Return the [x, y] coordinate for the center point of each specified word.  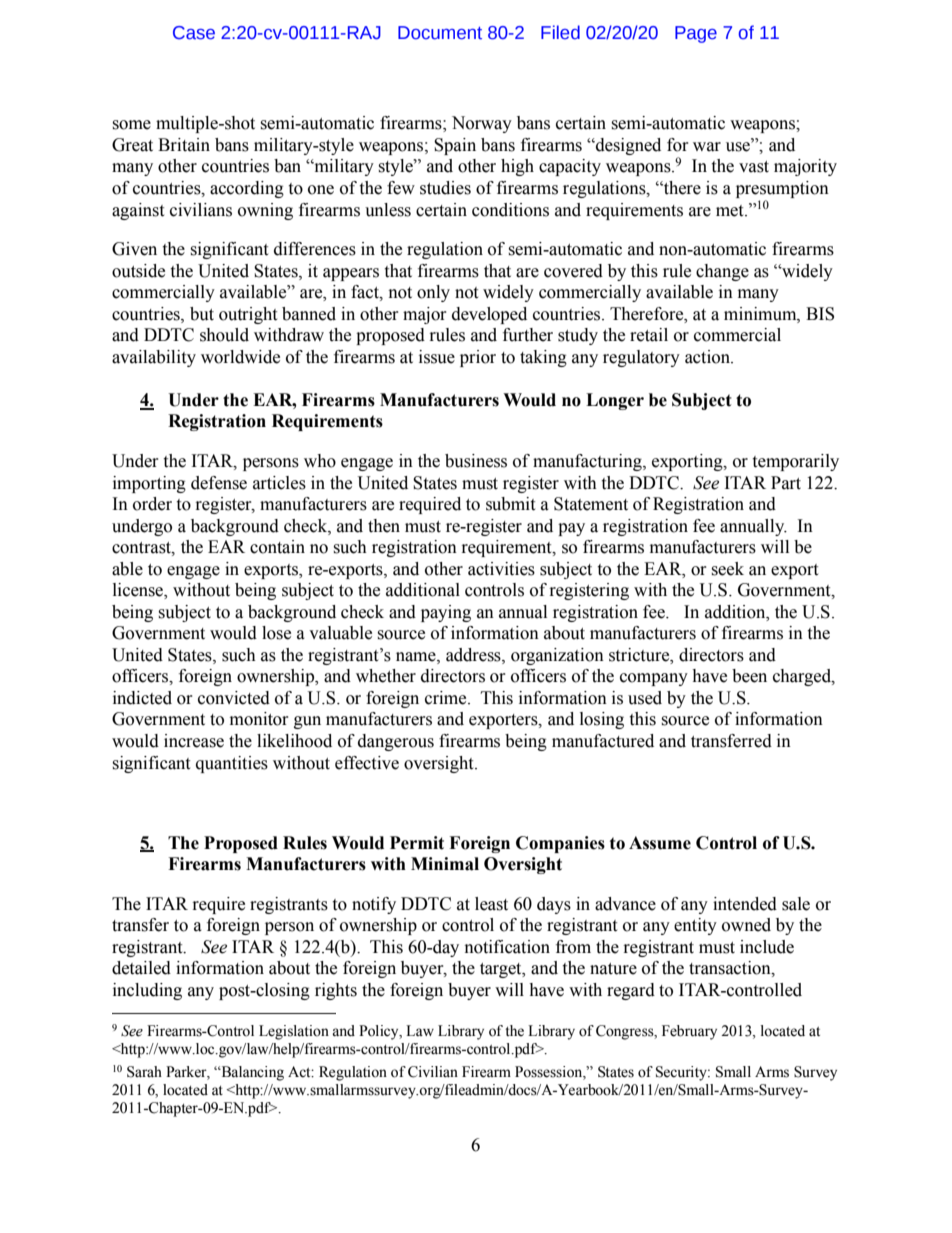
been [749, 676]
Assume [660, 843]
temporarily [795, 462]
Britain [184, 145]
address [474, 655]
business [476, 461]
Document [440, 33]
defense [219, 483]
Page [696, 34]
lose [276, 633]
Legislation [294, 1032]
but [202, 314]
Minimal [445, 864]
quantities [232, 764]
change [722, 272]
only [433, 293]
